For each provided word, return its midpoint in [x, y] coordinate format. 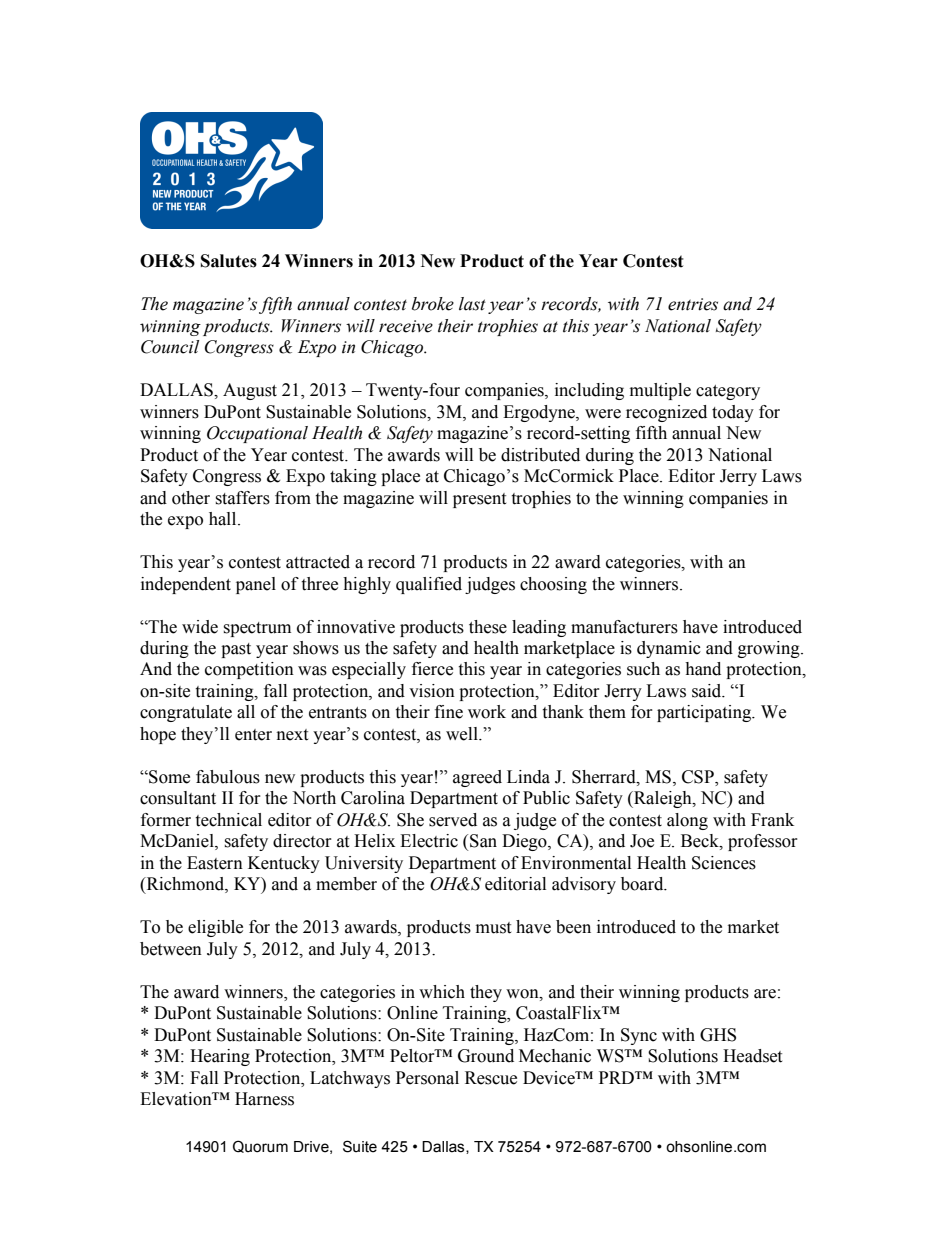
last [472, 304]
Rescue [491, 1078]
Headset [752, 1056]
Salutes [229, 261]
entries [693, 304]
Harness [264, 1099]
